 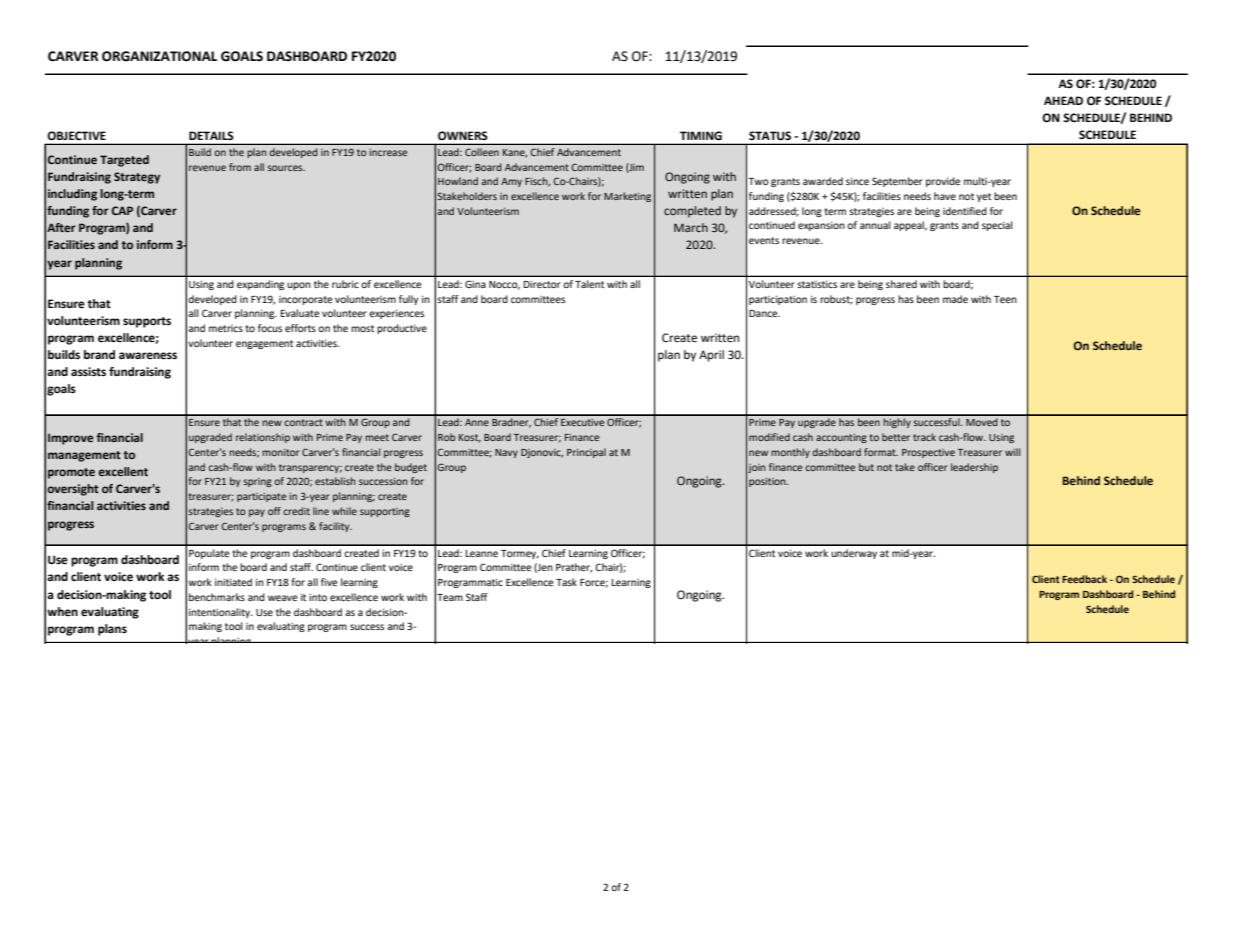 What do you see at coordinates (711, 356) in the screenshot?
I see `April` at bounding box center [711, 356].
